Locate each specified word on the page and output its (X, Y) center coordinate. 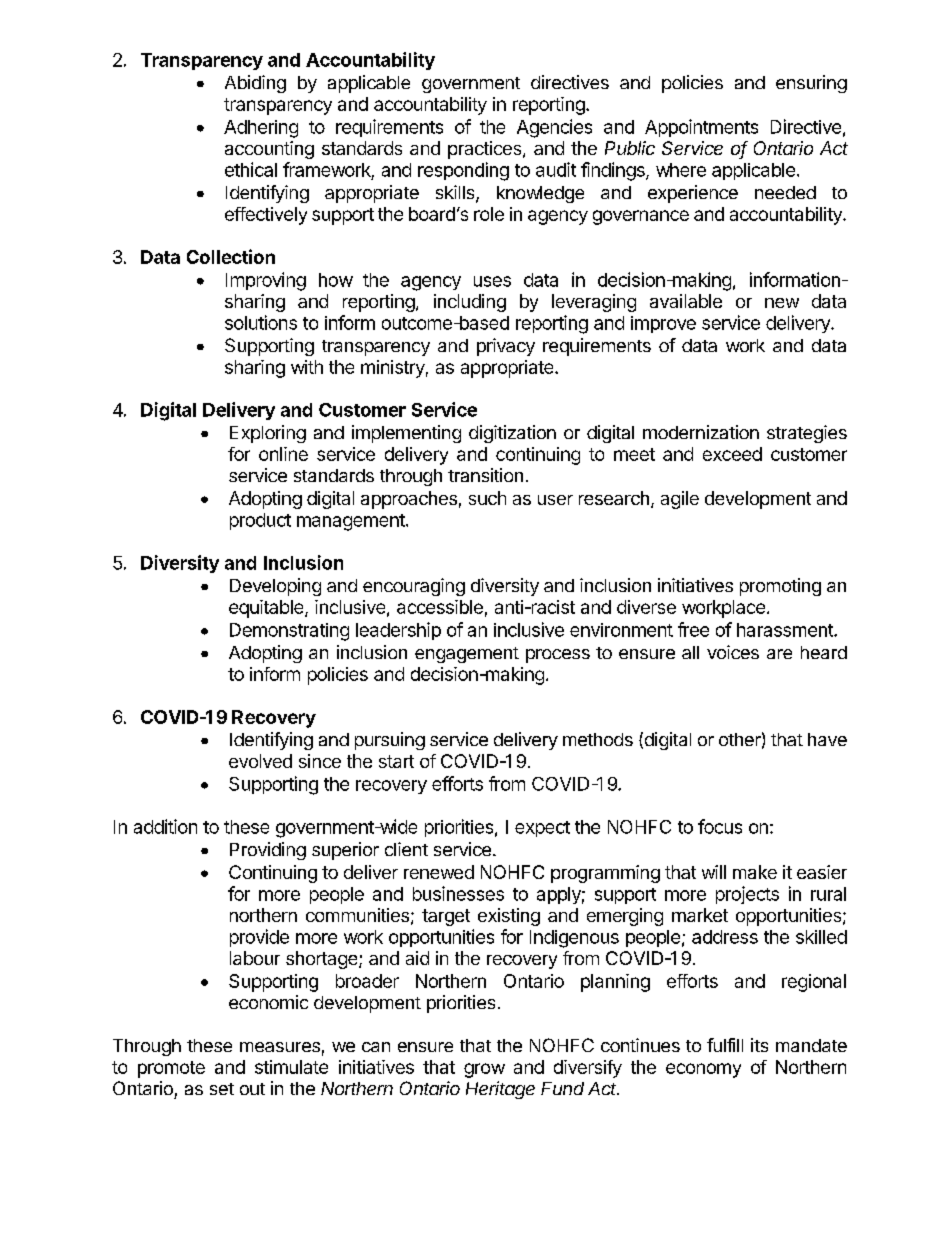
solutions (261, 322)
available (686, 301)
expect (542, 829)
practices (486, 150)
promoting (780, 587)
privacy (506, 347)
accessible (440, 607)
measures (280, 1047)
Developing (275, 587)
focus (720, 826)
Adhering (261, 129)
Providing (268, 851)
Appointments (701, 128)
